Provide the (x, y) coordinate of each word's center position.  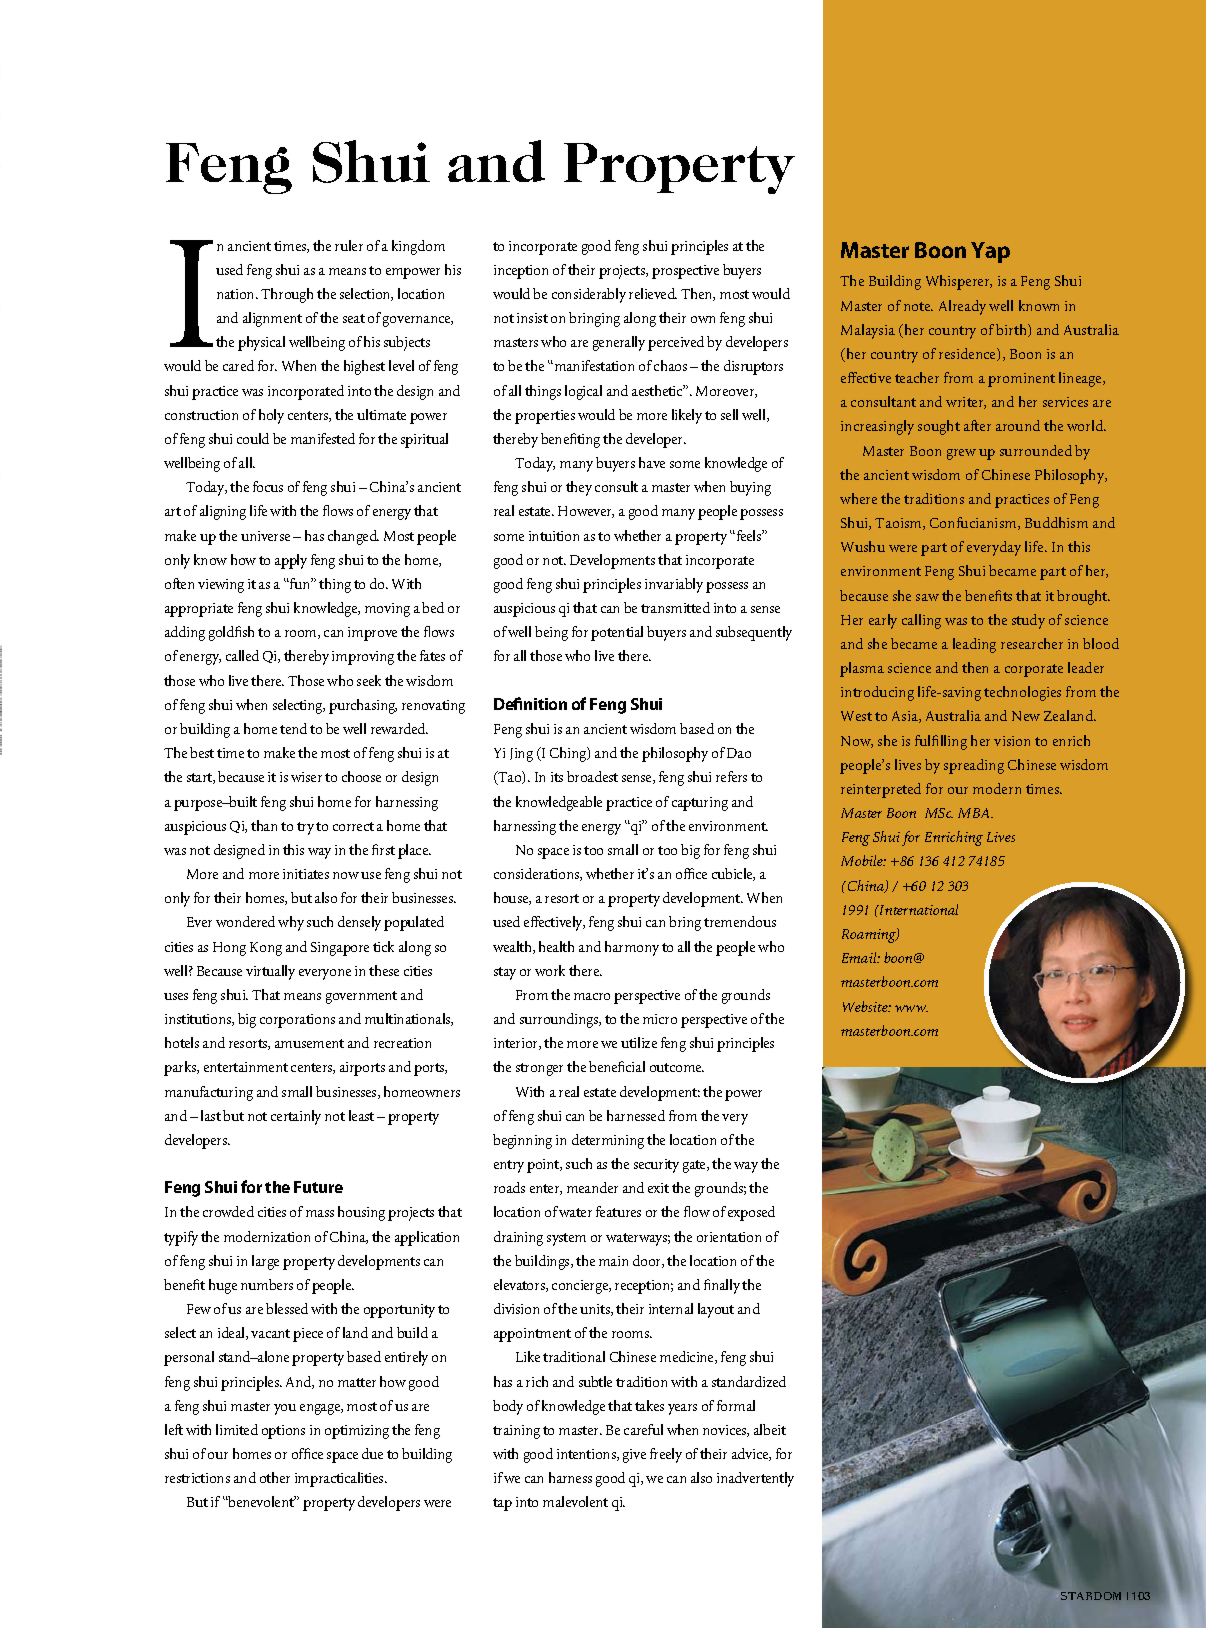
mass (320, 1213)
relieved (653, 293)
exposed (751, 1213)
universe (265, 536)
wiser (306, 777)
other (275, 1477)
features (618, 1211)
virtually (270, 972)
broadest (592, 776)
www (911, 1008)
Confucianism (974, 523)
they (579, 488)
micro (660, 1019)
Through (287, 295)
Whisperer (959, 282)
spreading (974, 766)
